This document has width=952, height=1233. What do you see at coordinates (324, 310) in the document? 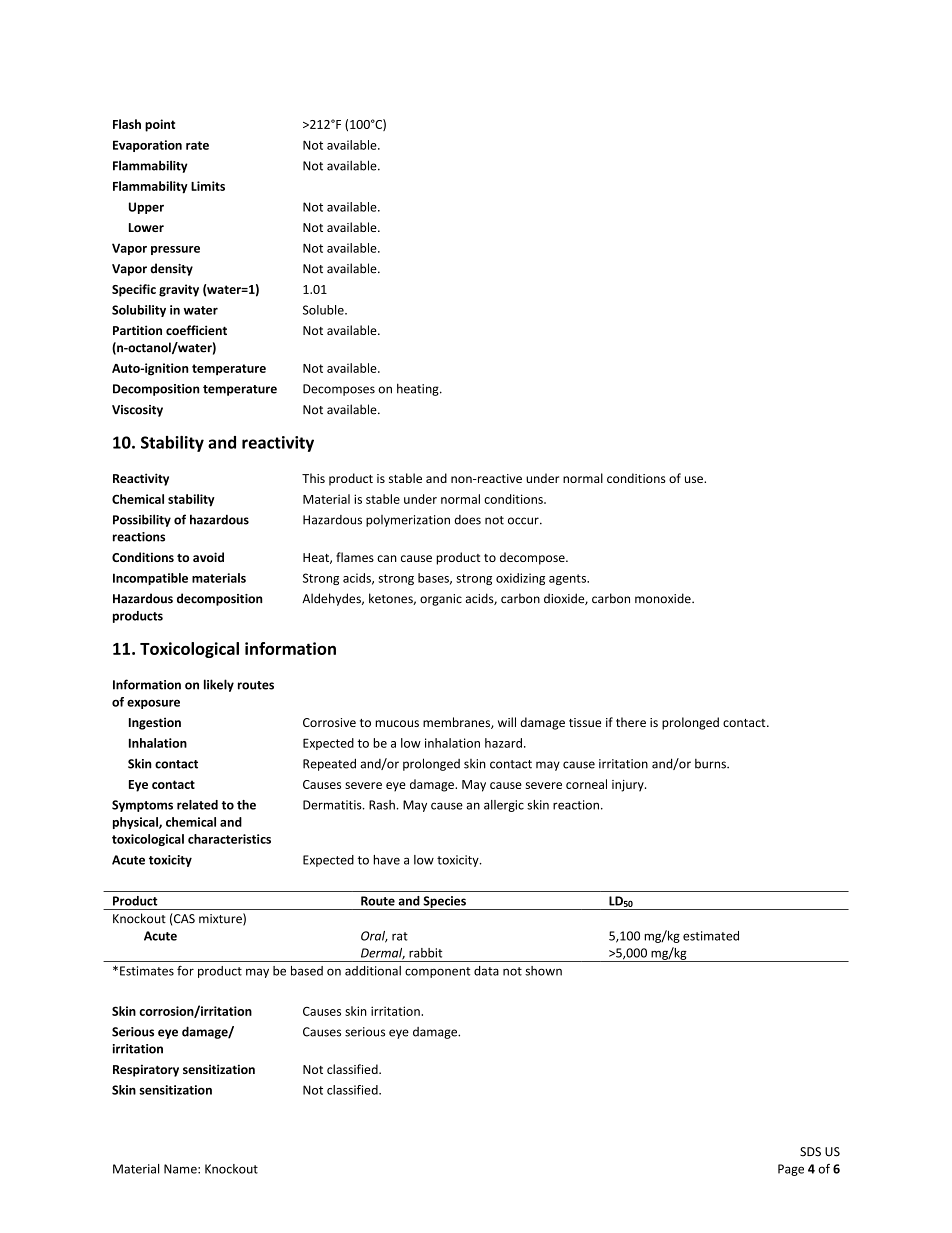
I see `Soluble` at bounding box center [324, 310].
